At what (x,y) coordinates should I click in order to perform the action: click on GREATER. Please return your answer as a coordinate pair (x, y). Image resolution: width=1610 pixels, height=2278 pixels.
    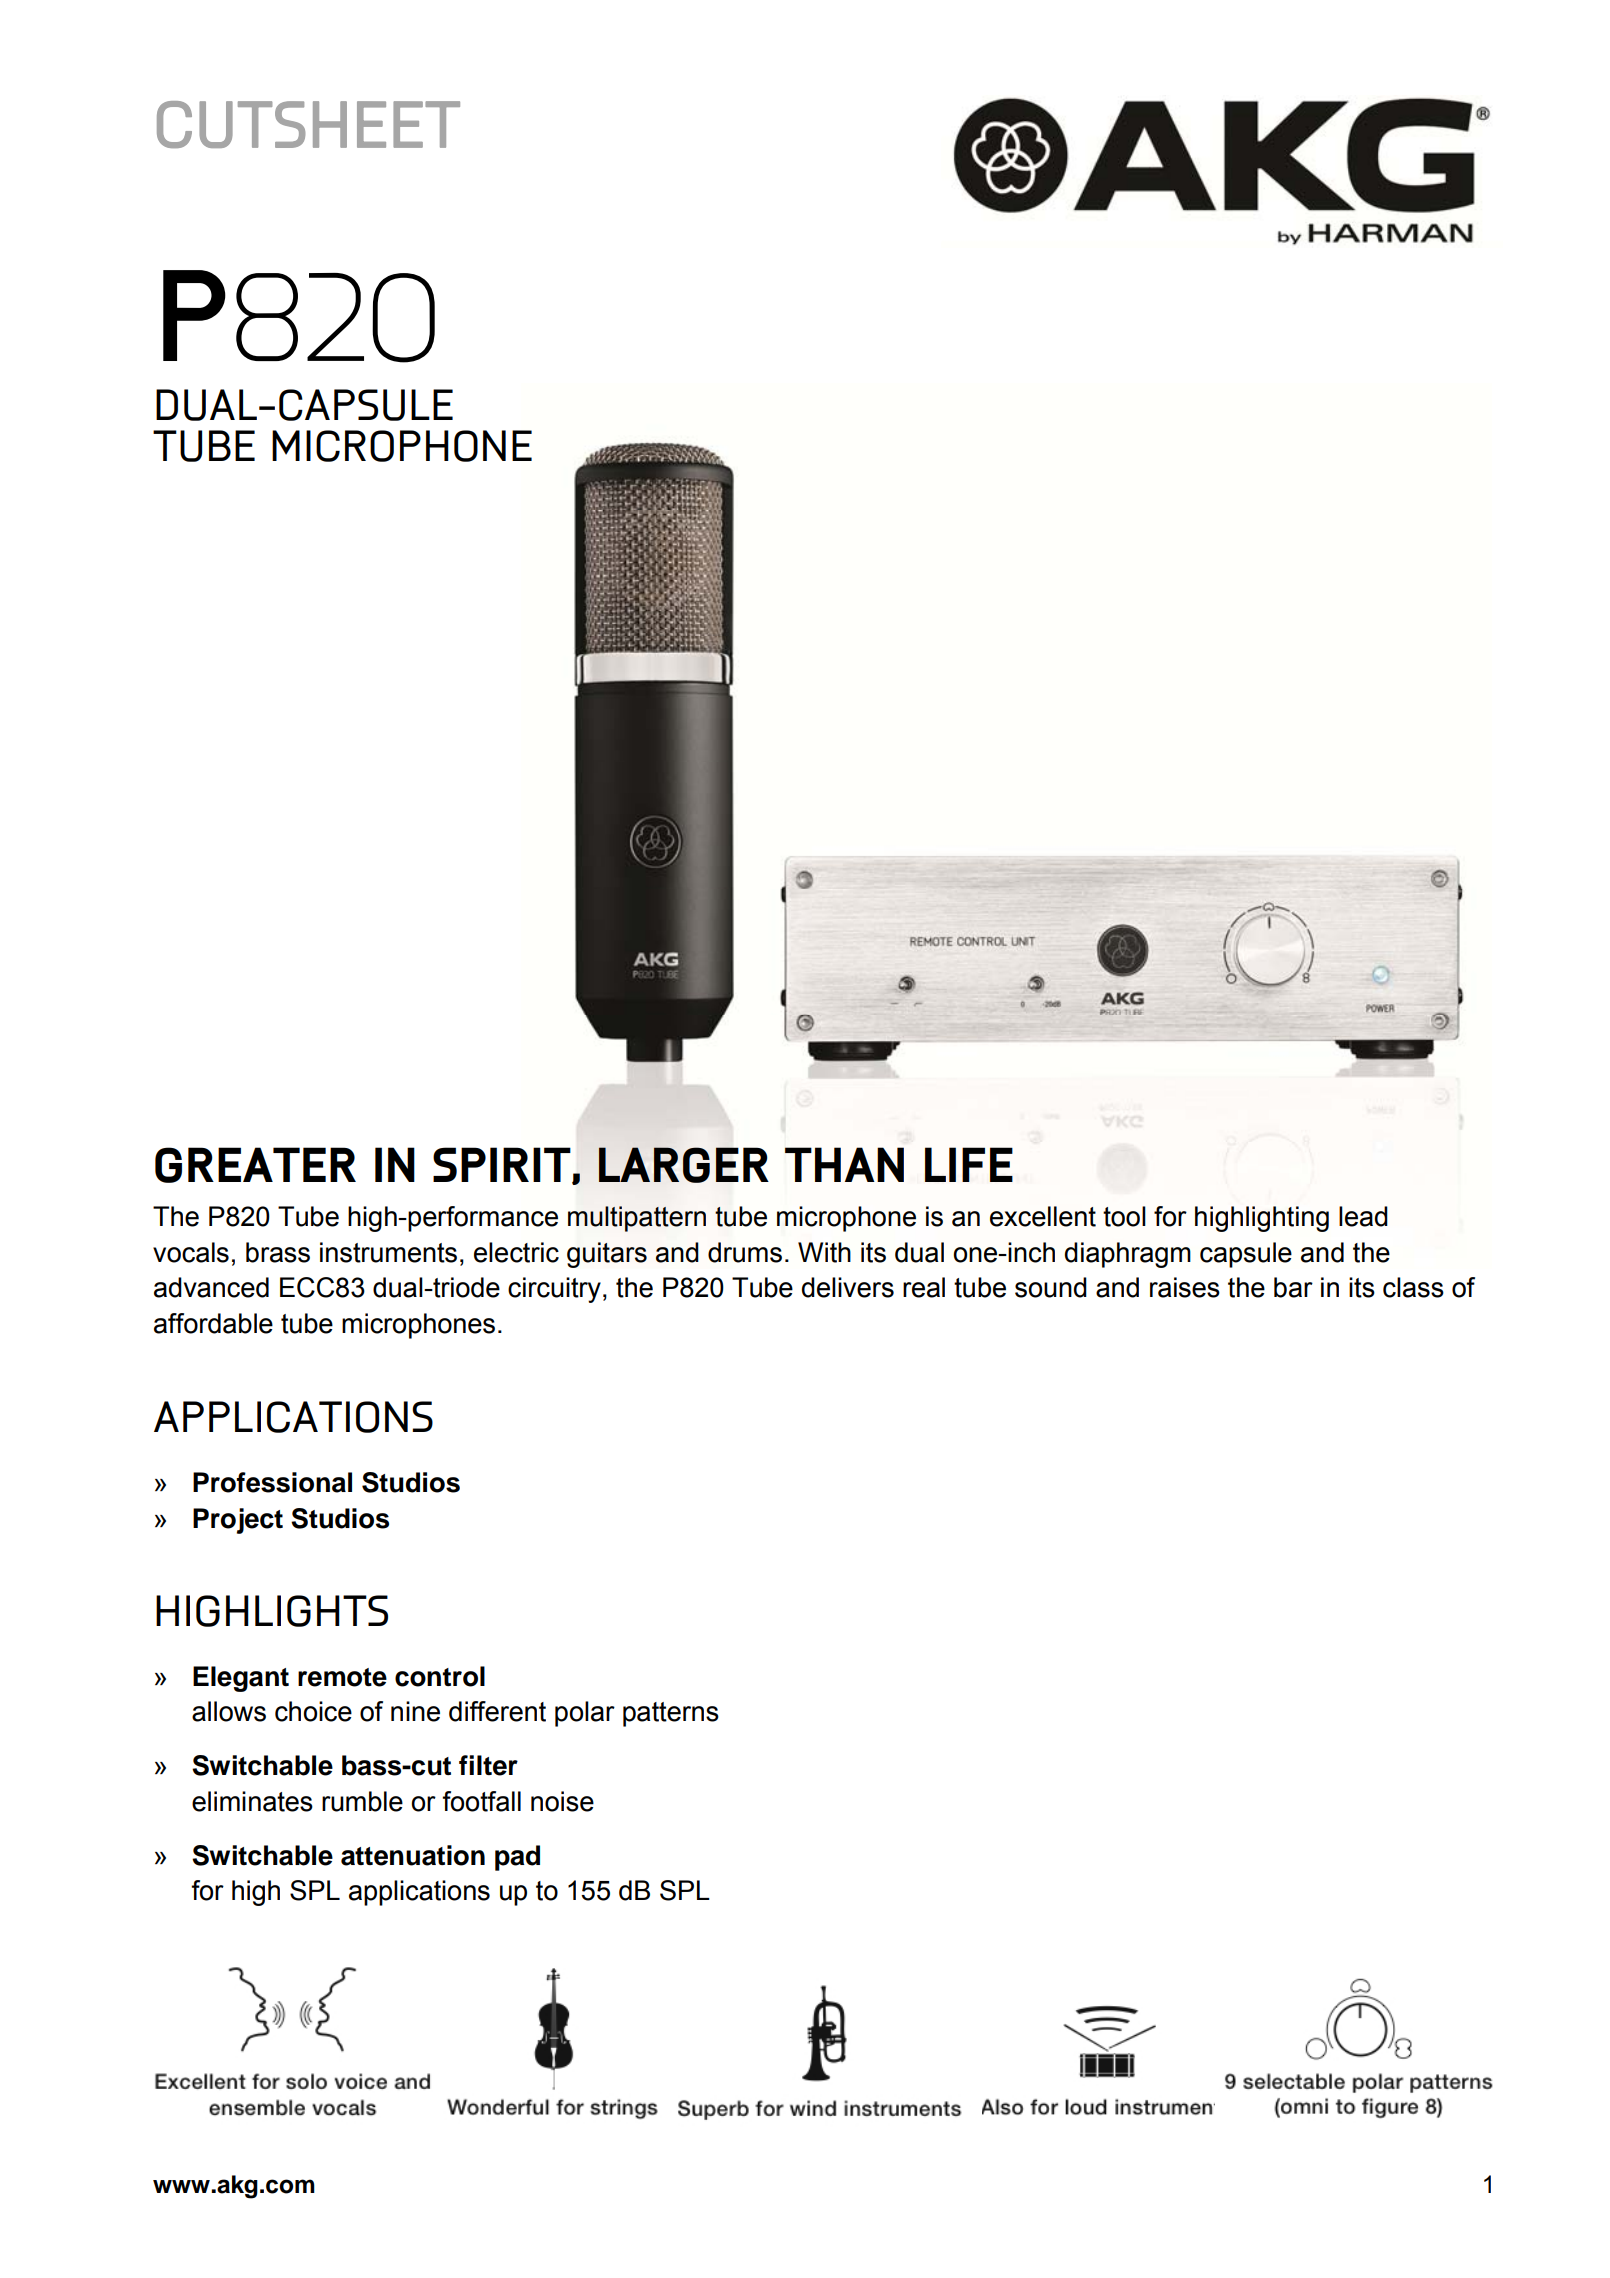
    Looking at the image, I should click on (255, 1165).
